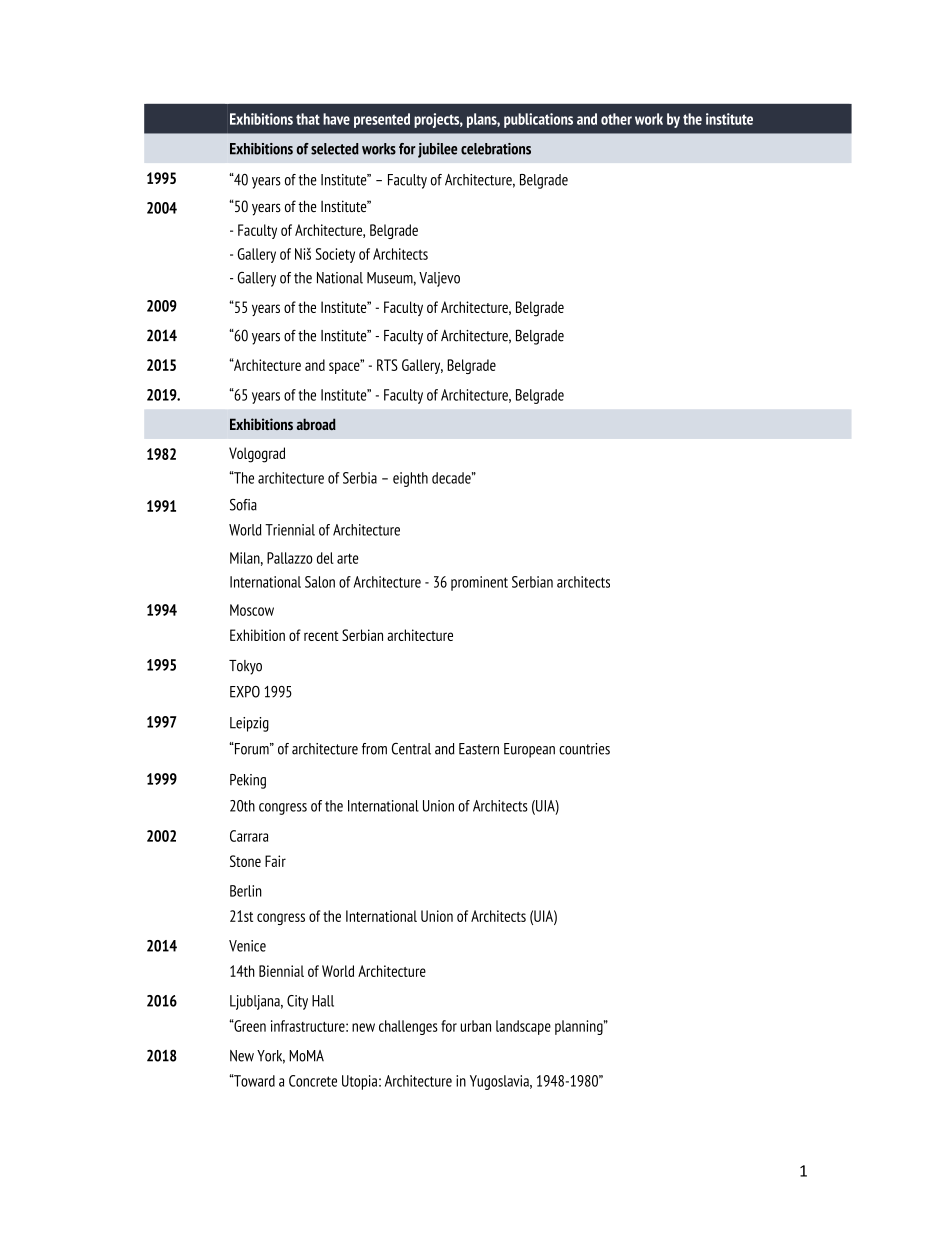 The height and width of the screenshot is (1233, 952). What do you see at coordinates (313, 1081) in the screenshot?
I see `Concrete` at bounding box center [313, 1081].
